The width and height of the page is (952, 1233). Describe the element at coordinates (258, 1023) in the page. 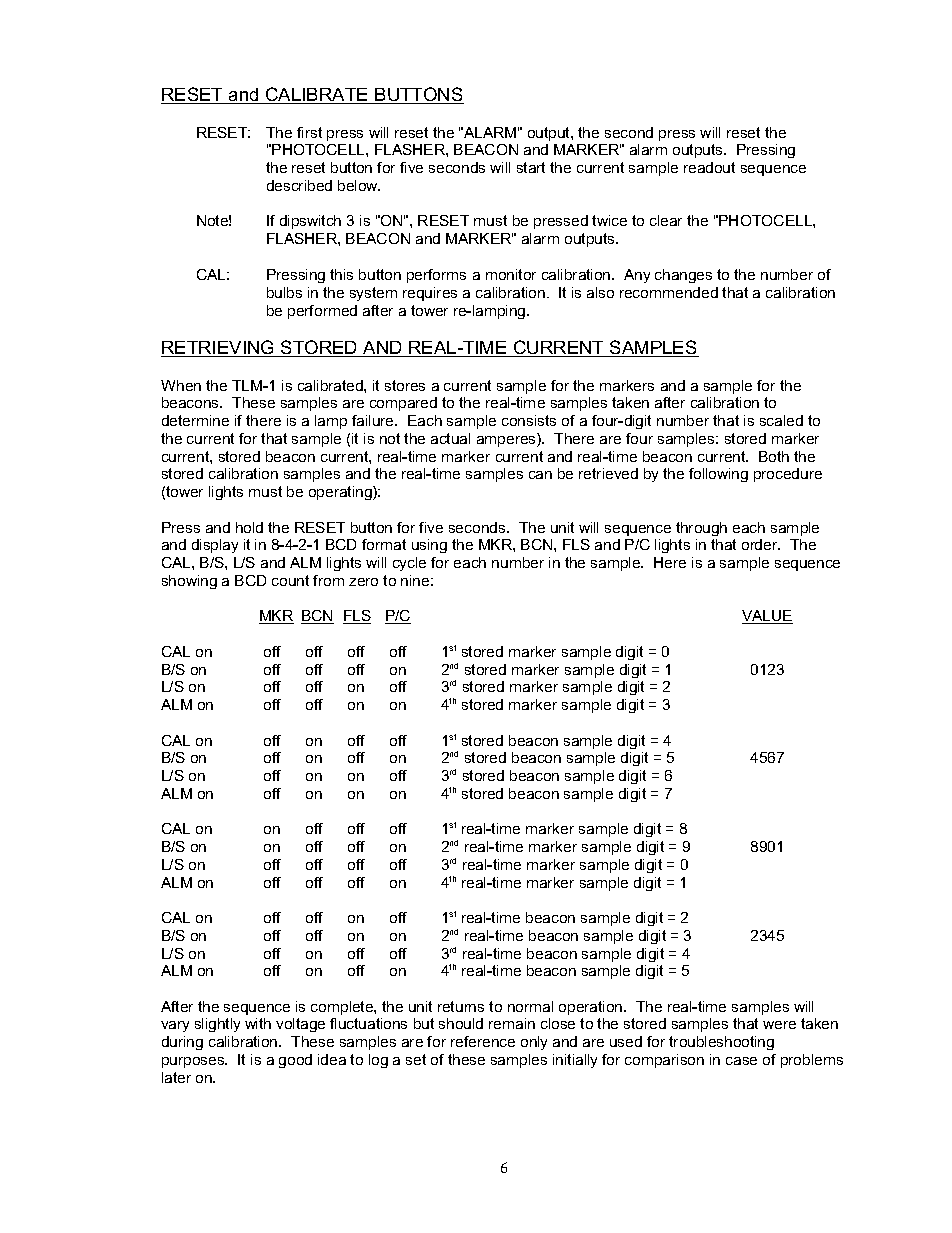

I see `with` at that location.
